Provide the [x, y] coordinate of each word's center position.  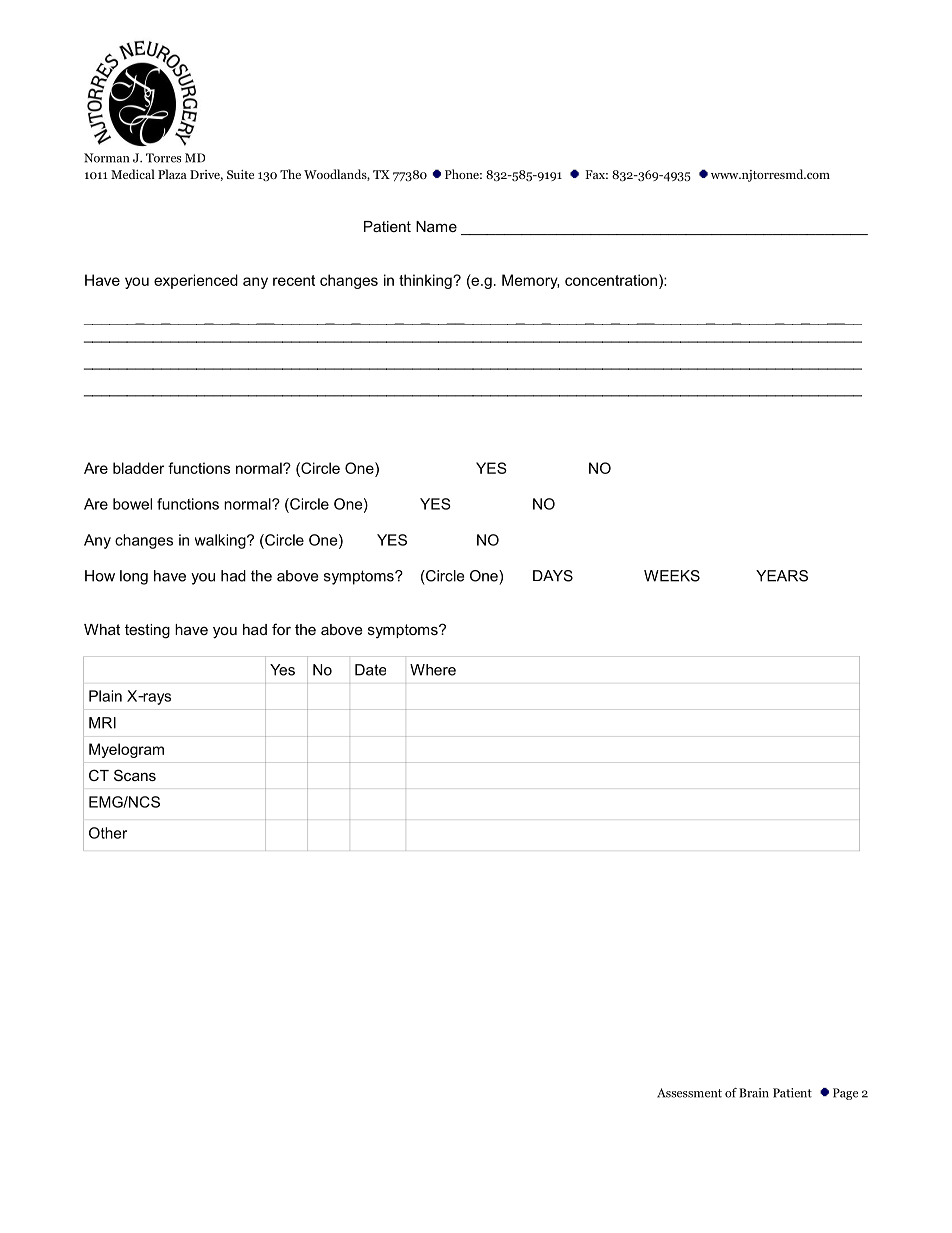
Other [108, 833]
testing [147, 631]
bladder [138, 468]
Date [370, 670]
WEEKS [672, 576]
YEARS [782, 576]
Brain [754, 1093]
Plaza [172, 174]
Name [436, 226]
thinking [426, 281]
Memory [530, 281]
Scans [135, 775]
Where [433, 670]
